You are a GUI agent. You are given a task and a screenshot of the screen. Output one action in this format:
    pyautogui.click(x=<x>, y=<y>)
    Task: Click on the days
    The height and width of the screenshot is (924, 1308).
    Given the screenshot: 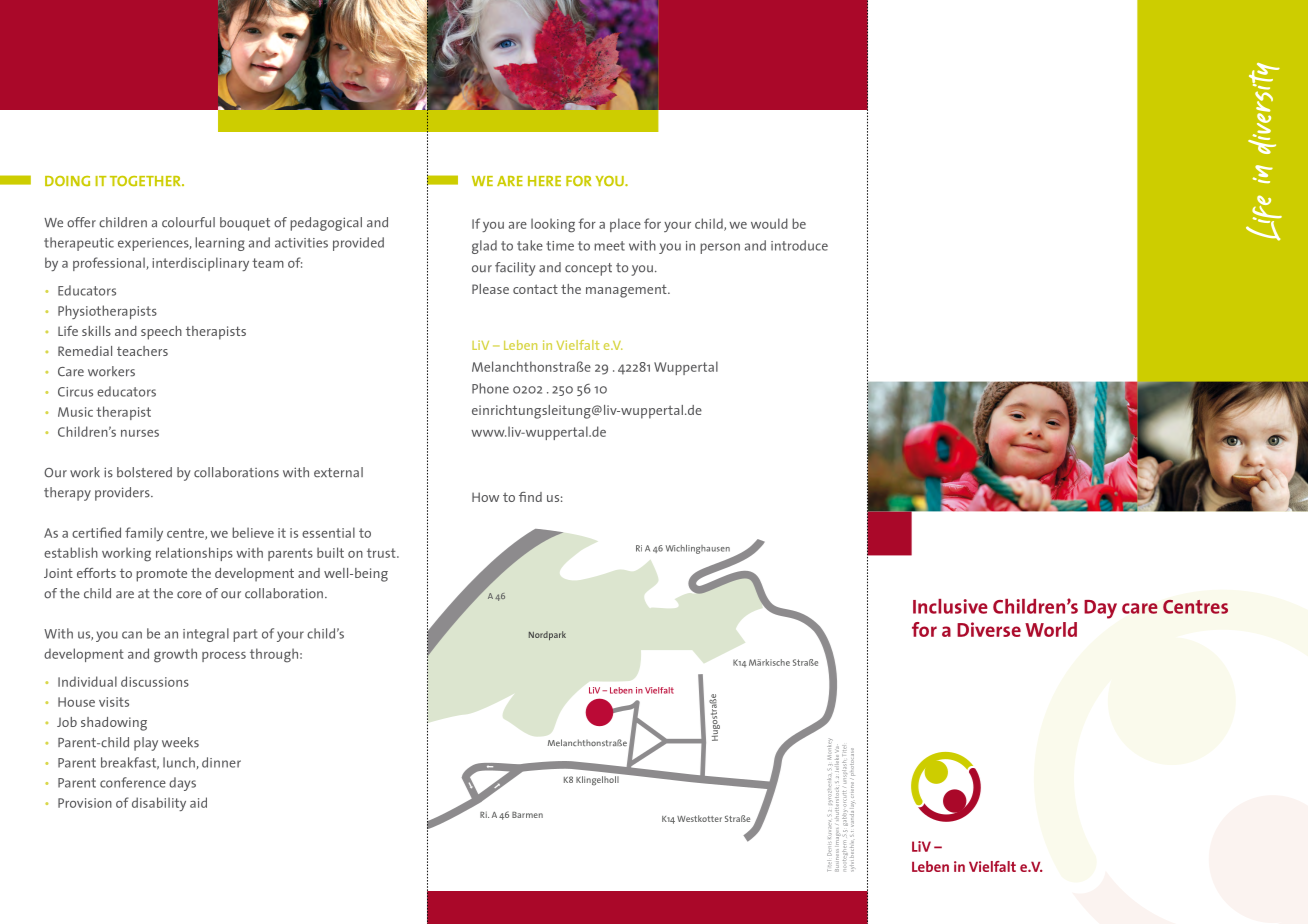 What is the action you would take?
    pyautogui.click(x=182, y=784)
